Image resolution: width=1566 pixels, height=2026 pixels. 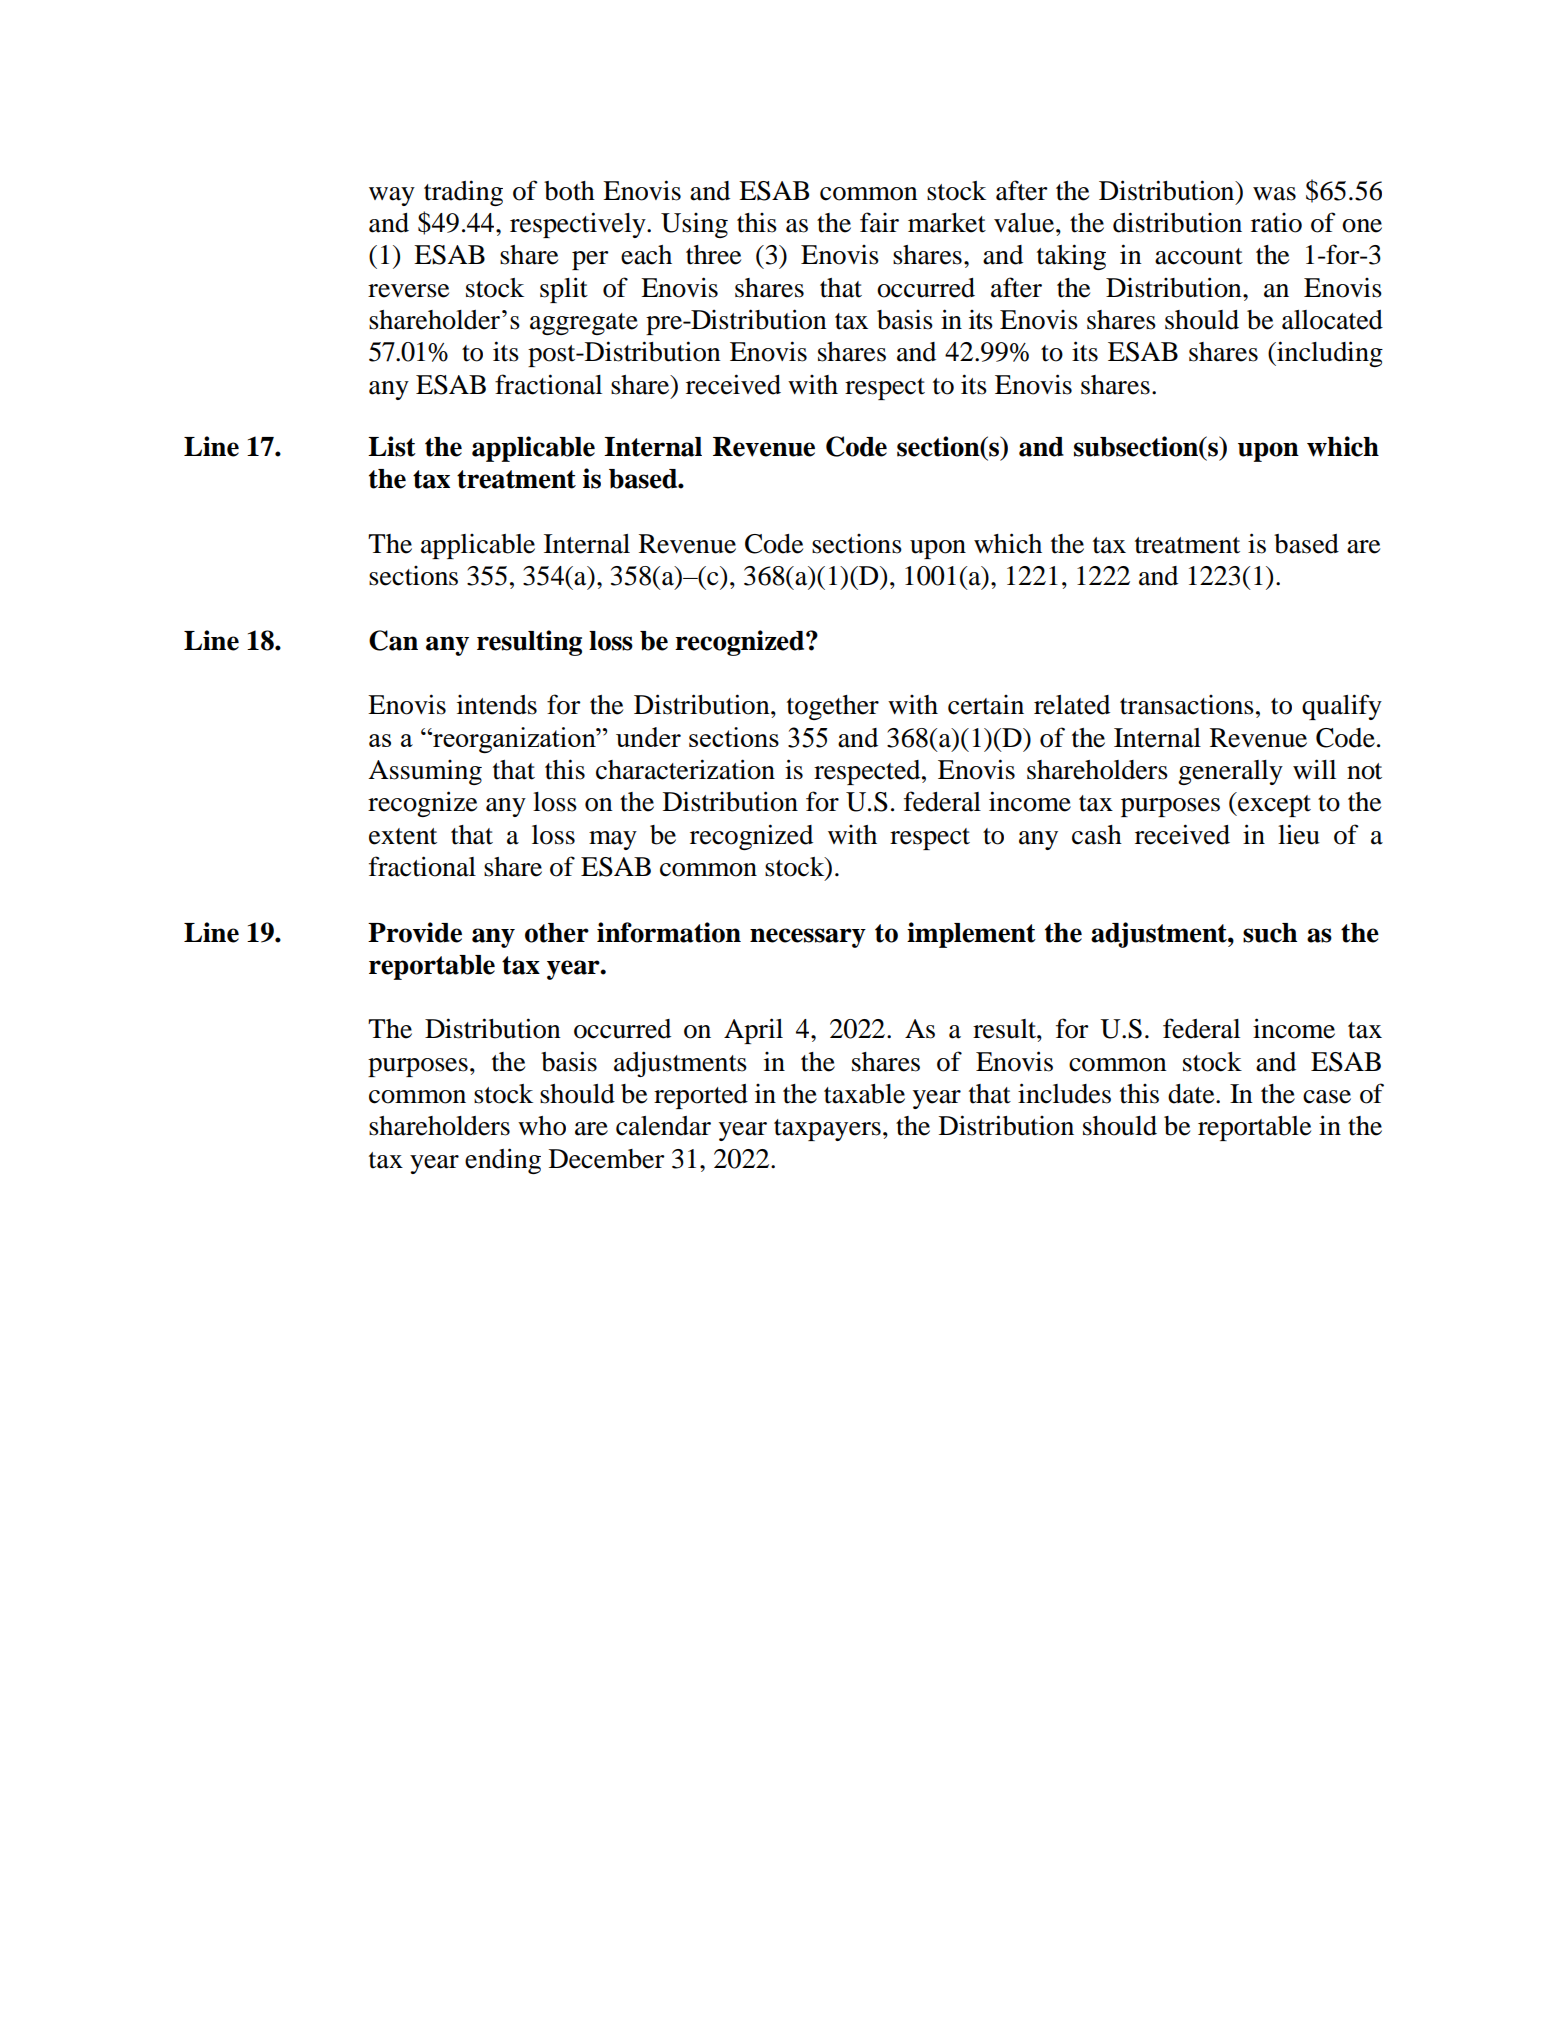 I want to click on except, so click(x=1273, y=806).
